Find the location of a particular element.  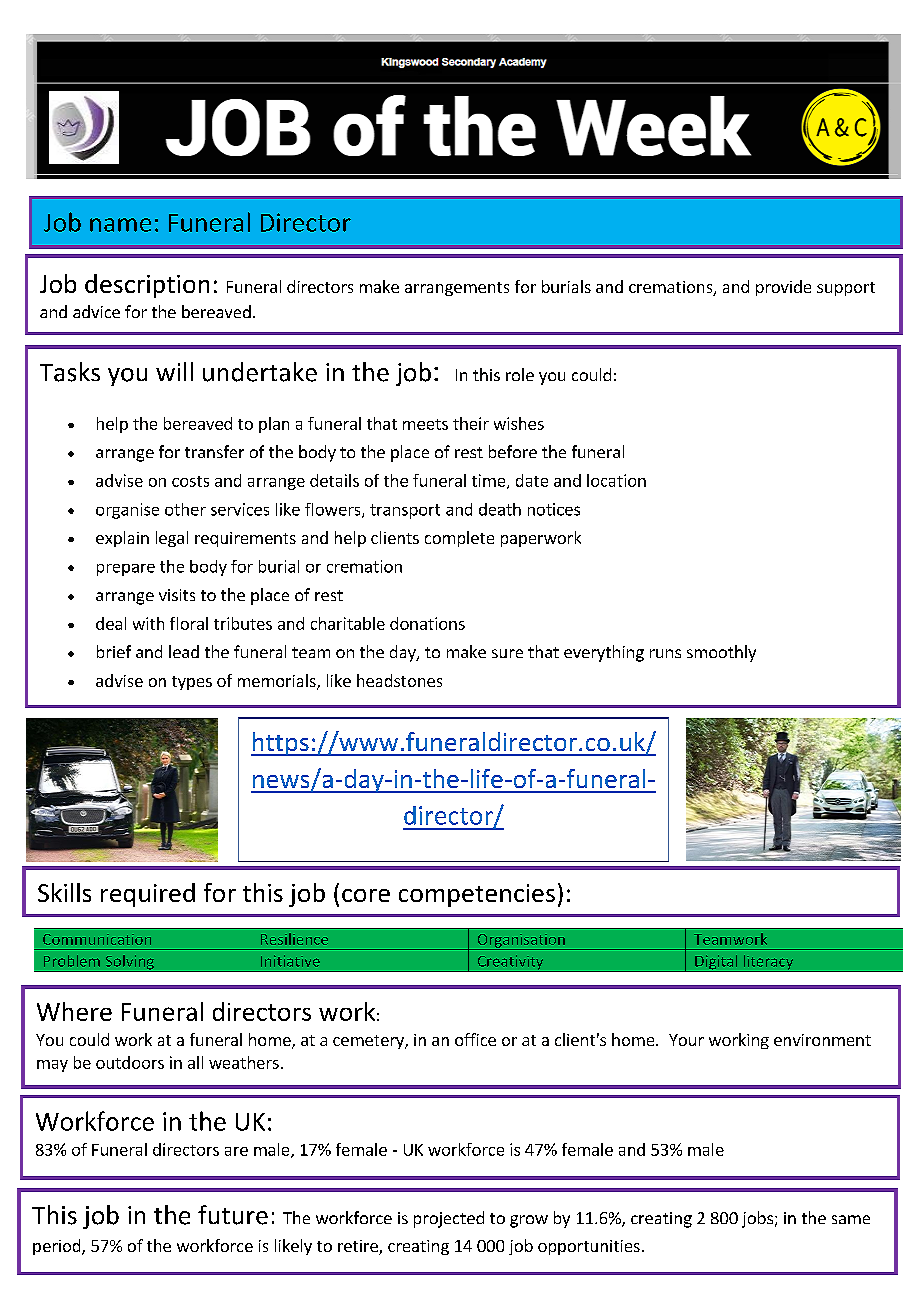

their is located at coordinates (471, 423).
